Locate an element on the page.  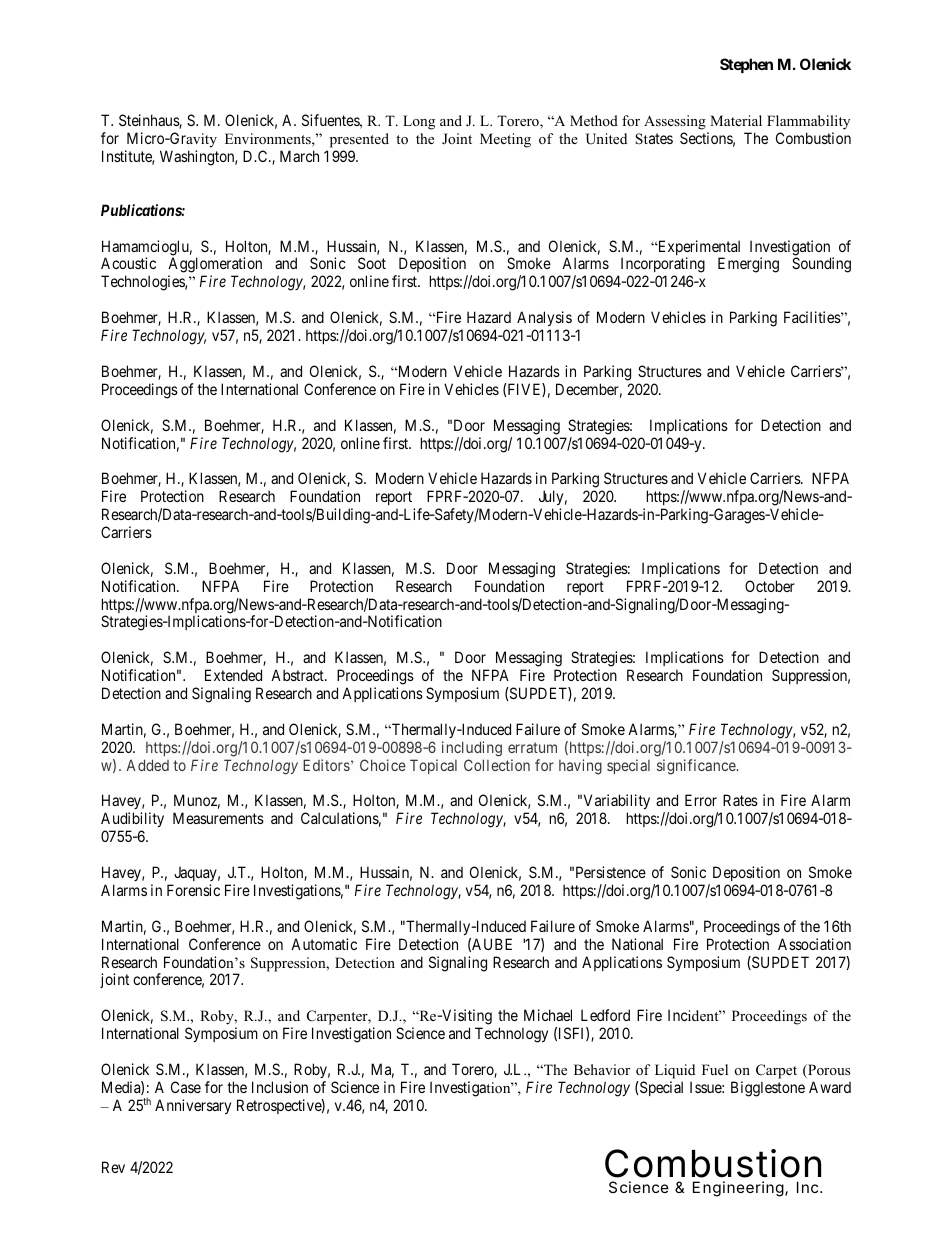
Material is located at coordinates (736, 120).
